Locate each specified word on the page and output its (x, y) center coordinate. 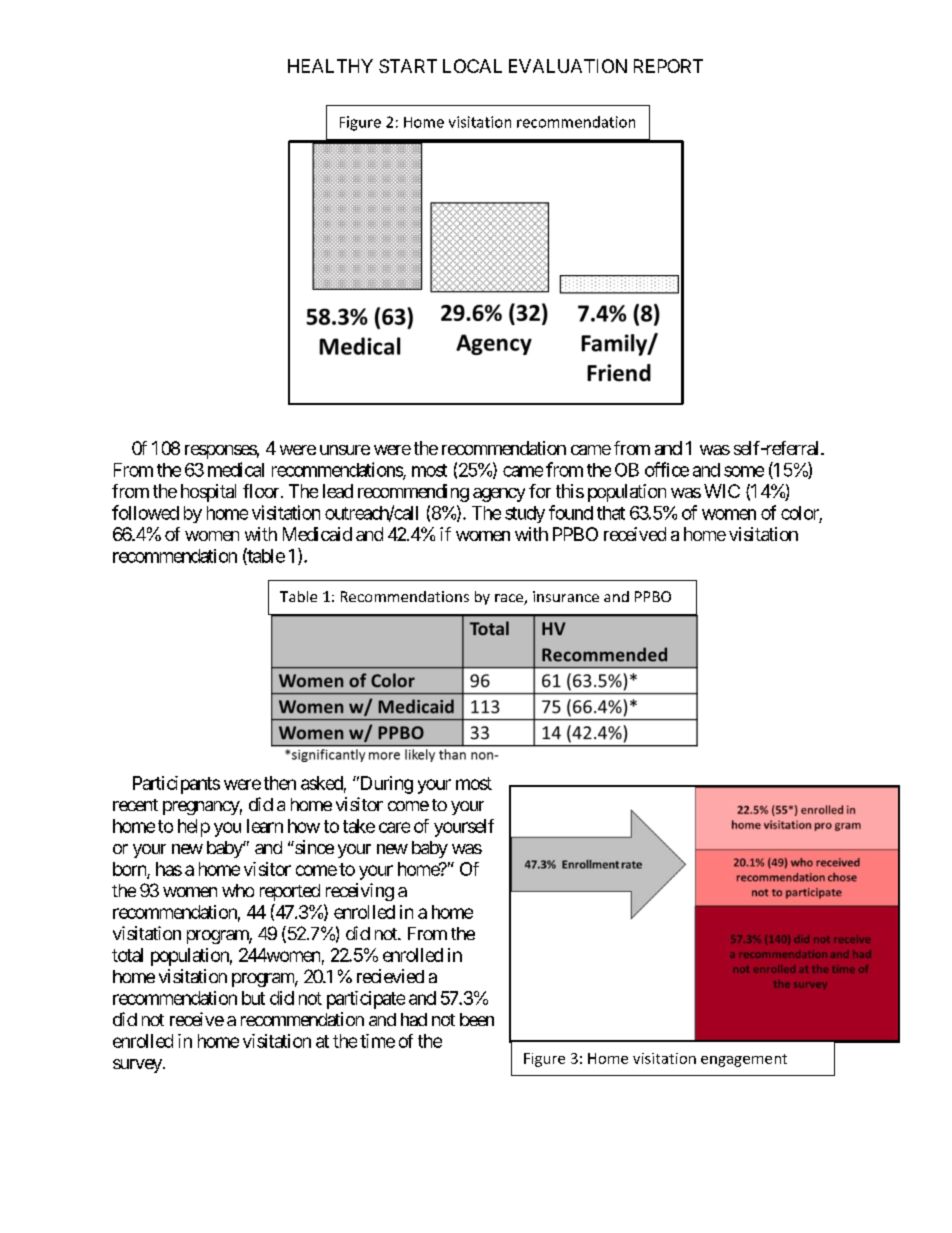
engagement (744, 1060)
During (385, 785)
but (253, 998)
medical (236, 469)
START (408, 66)
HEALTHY (330, 66)
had (414, 1019)
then (280, 783)
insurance (566, 596)
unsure (345, 450)
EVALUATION (568, 66)
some (744, 471)
